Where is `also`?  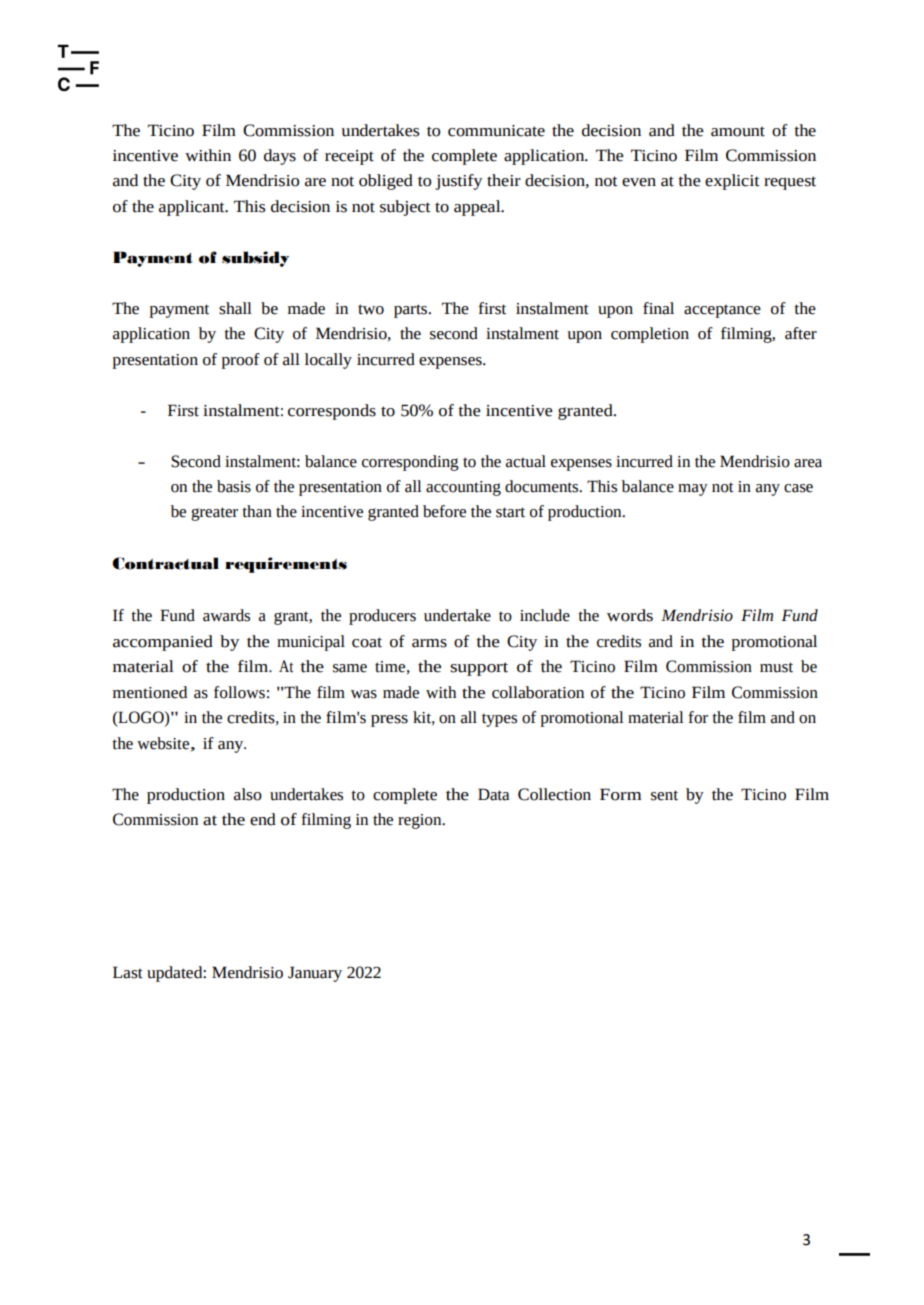 also is located at coordinates (248, 794).
